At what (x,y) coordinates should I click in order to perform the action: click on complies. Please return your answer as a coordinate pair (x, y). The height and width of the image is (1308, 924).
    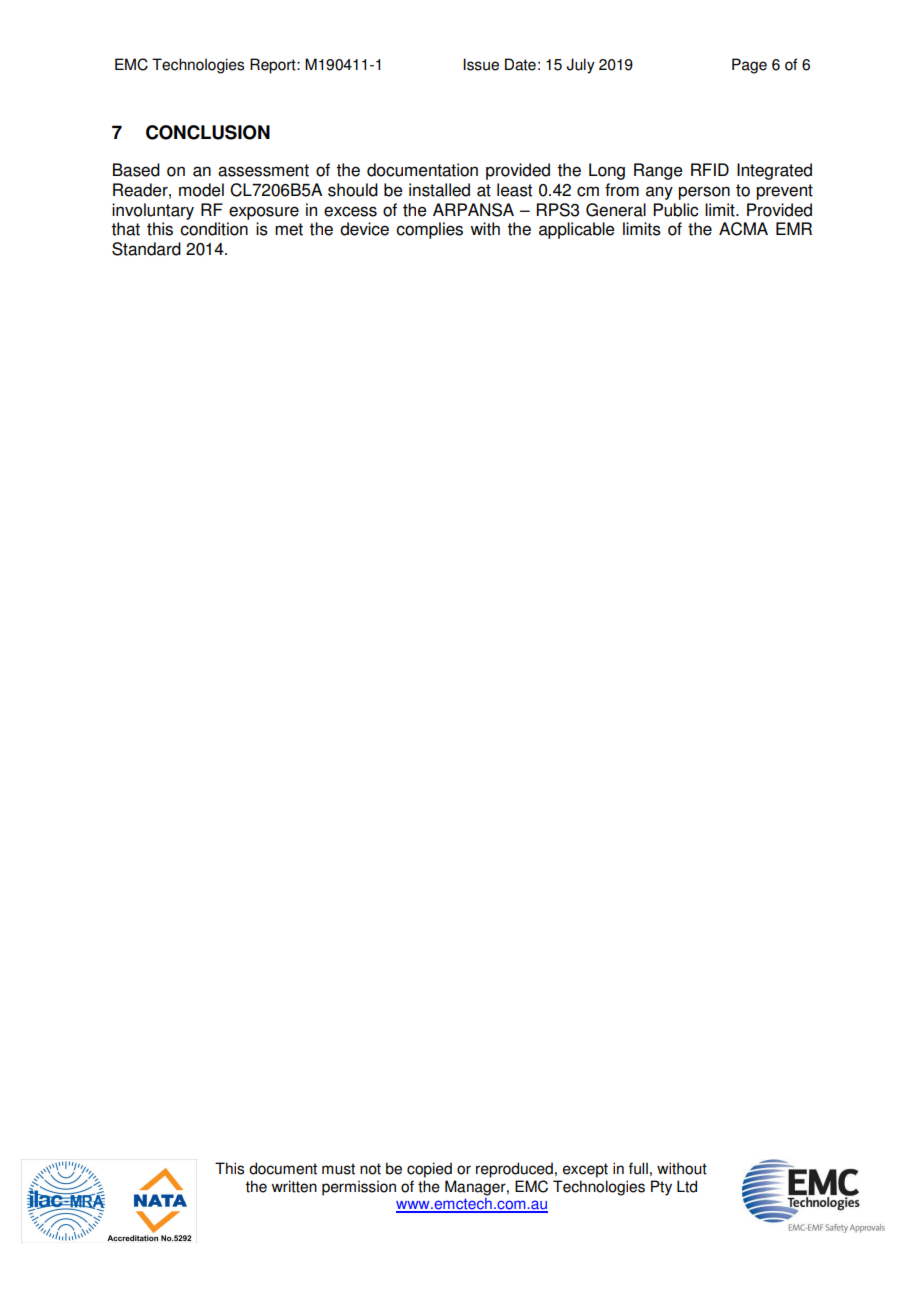
    Looking at the image, I should click on (429, 230).
